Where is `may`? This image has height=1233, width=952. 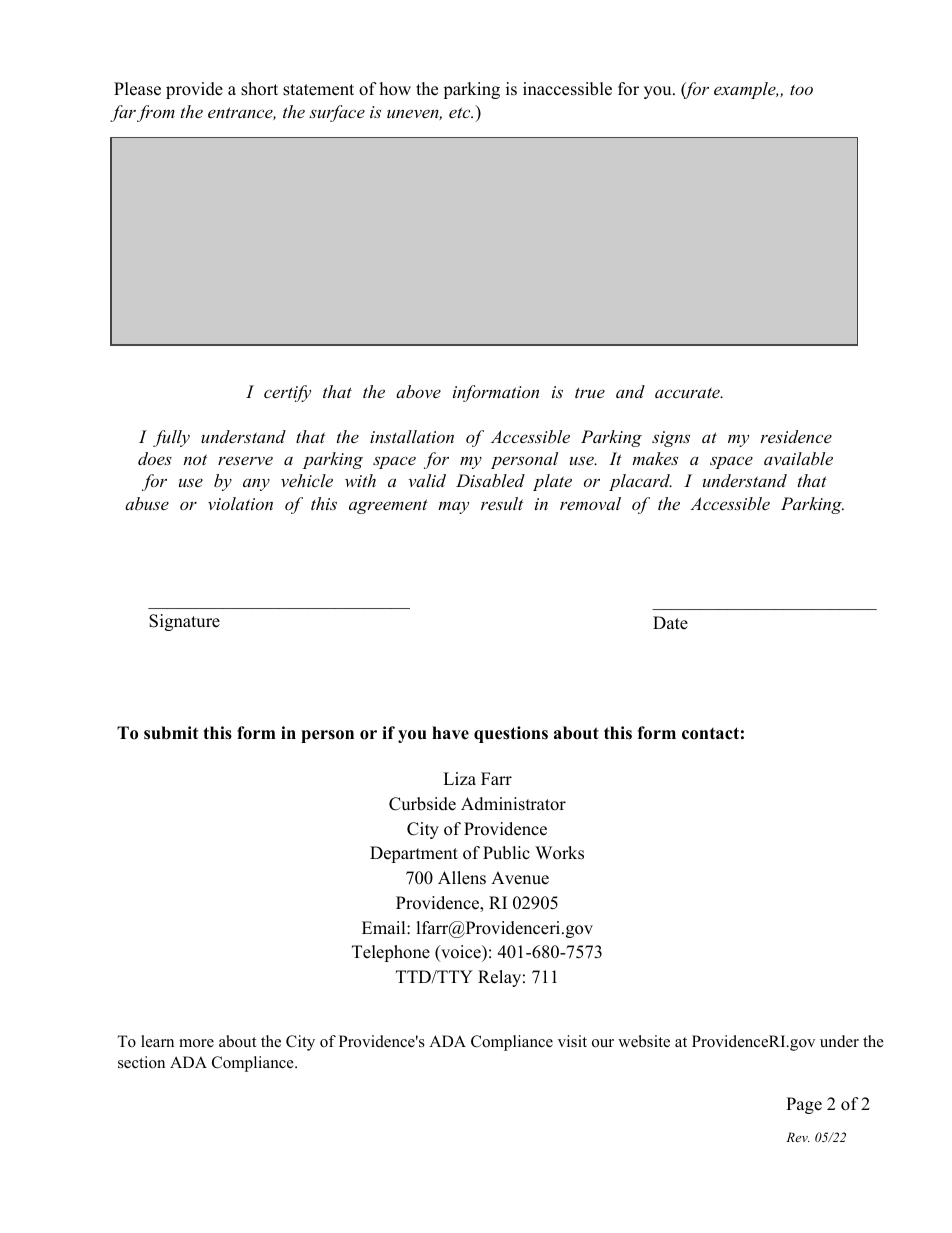
may is located at coordinates (453, 507).
